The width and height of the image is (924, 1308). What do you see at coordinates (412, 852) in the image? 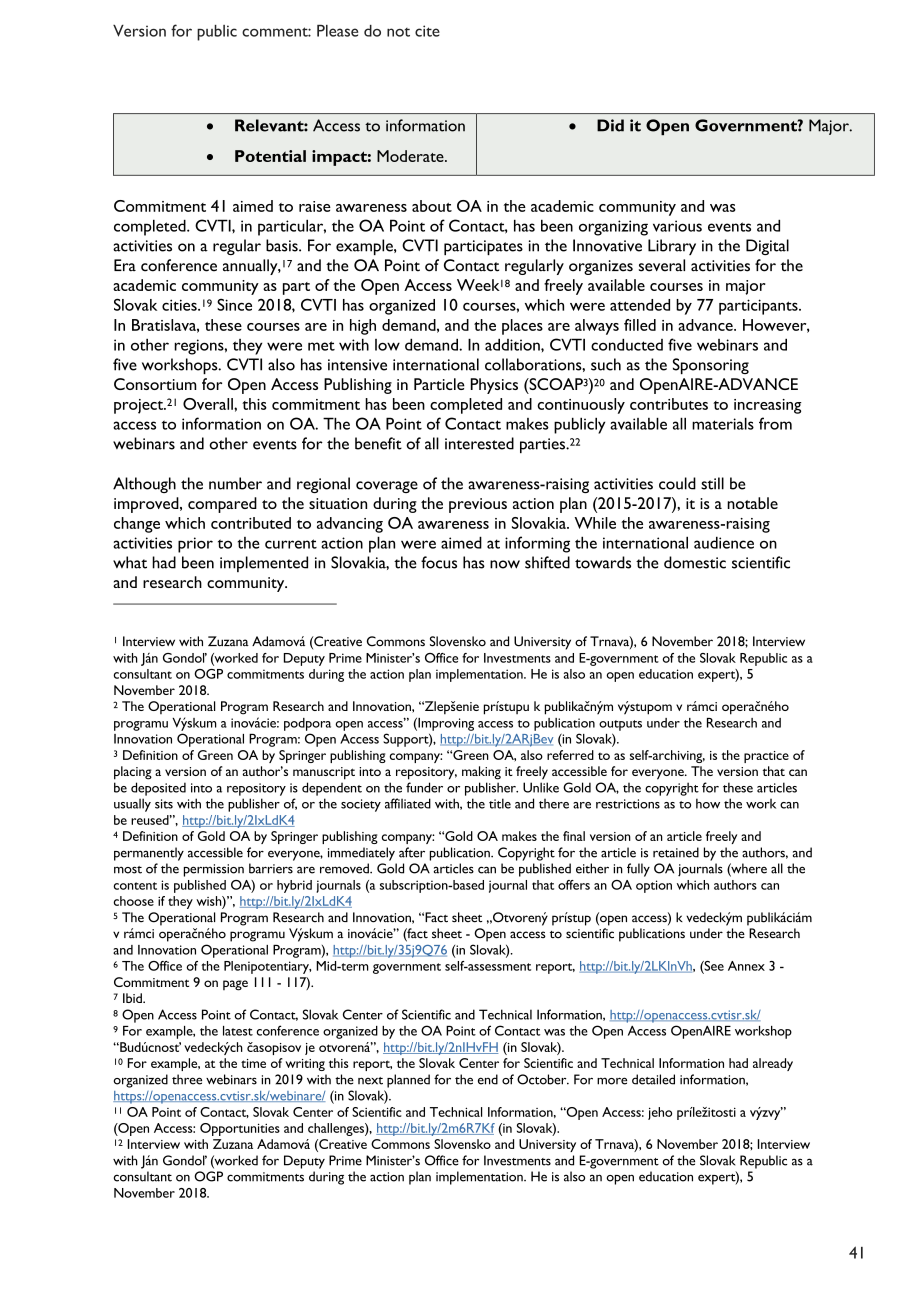
I see `after` at bounding box center [412, 852].
